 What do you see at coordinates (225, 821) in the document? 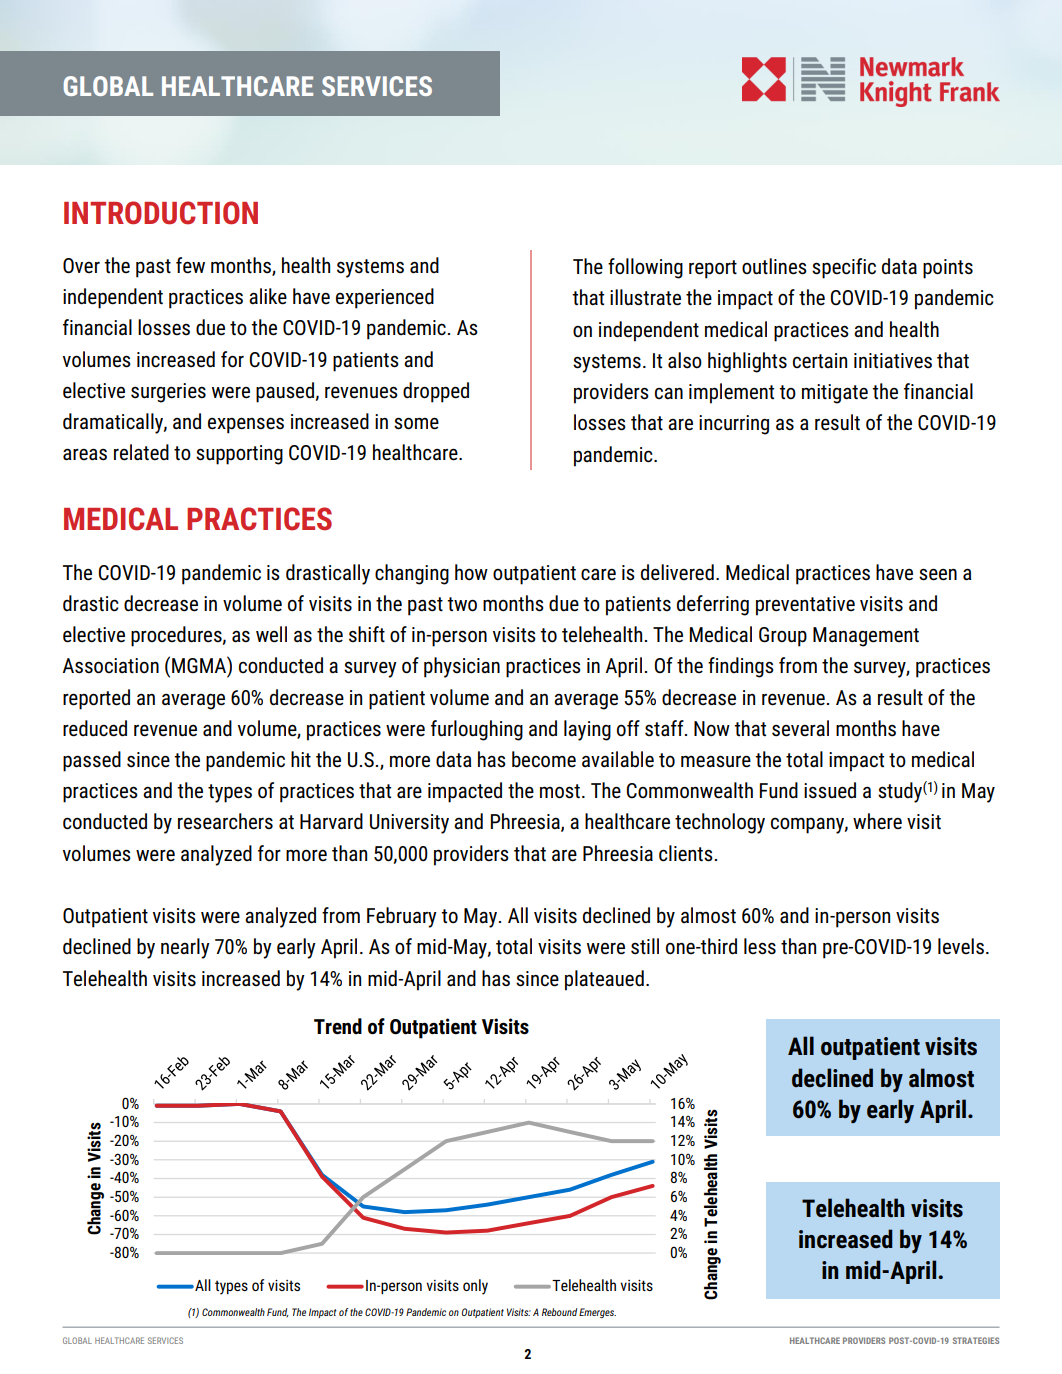
I see `researchers` at bounding box center [225, 821].
